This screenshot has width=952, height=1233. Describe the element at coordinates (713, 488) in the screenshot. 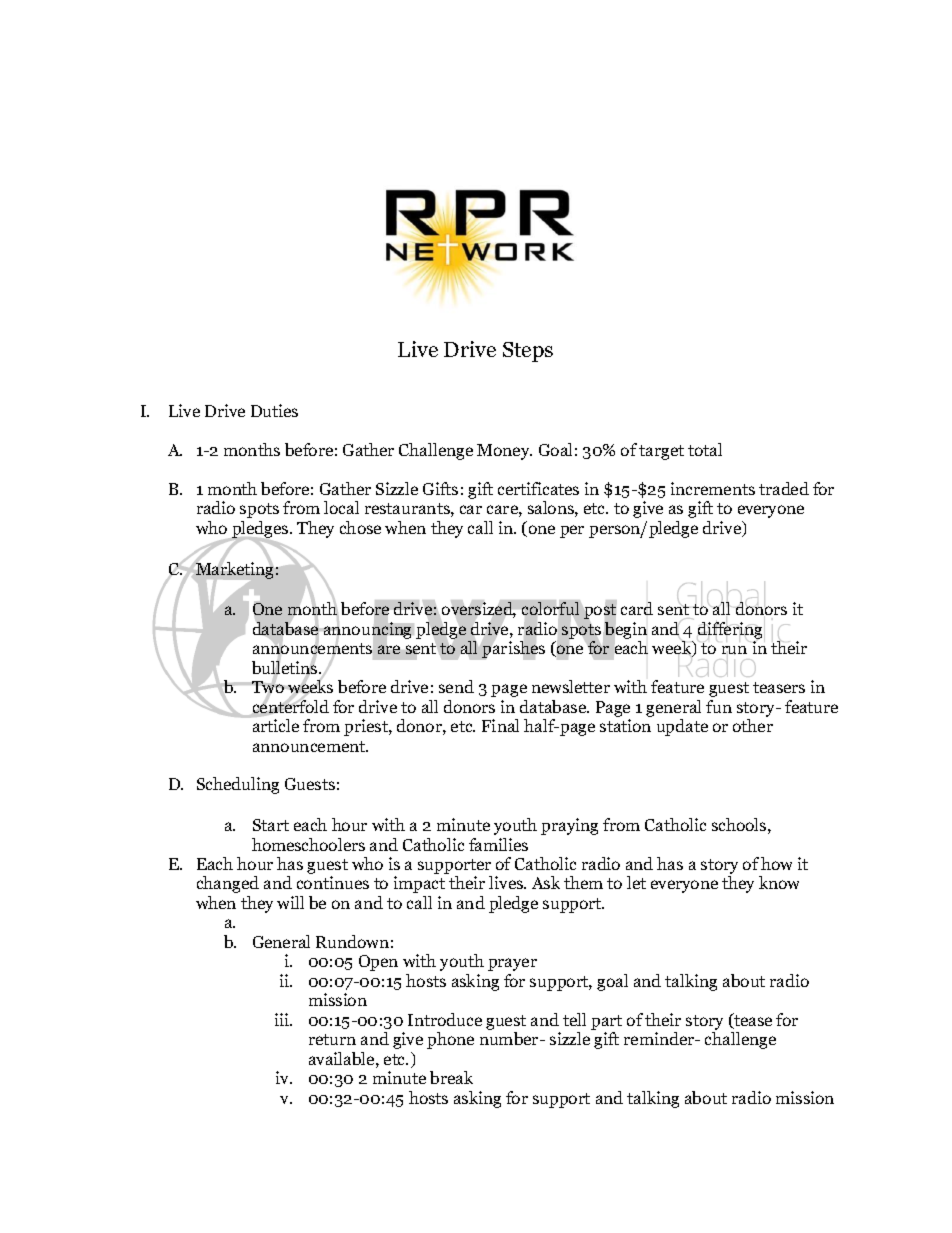

I see `increments` at that location.
